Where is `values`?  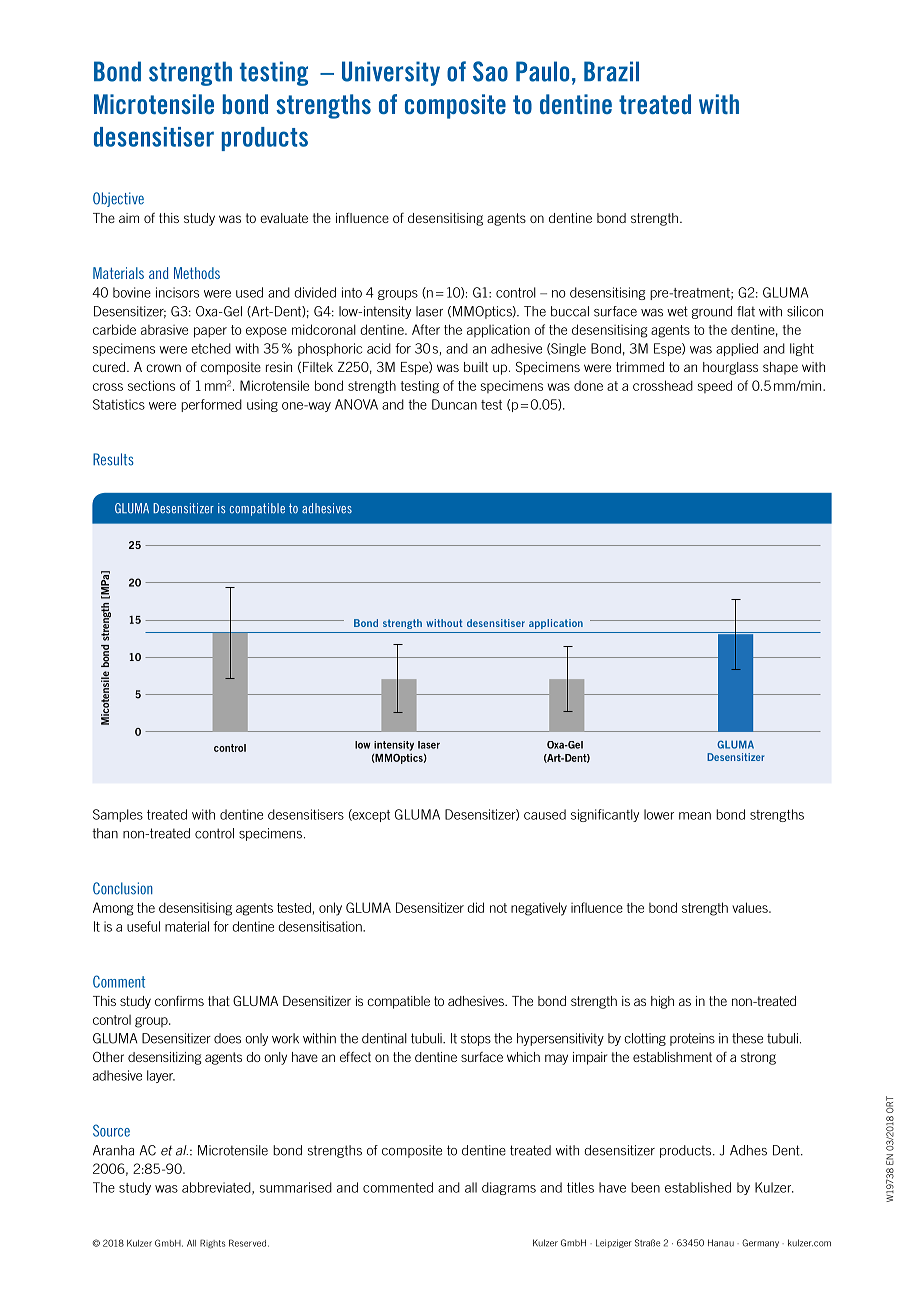 values is located at coordinates (751, 907).
